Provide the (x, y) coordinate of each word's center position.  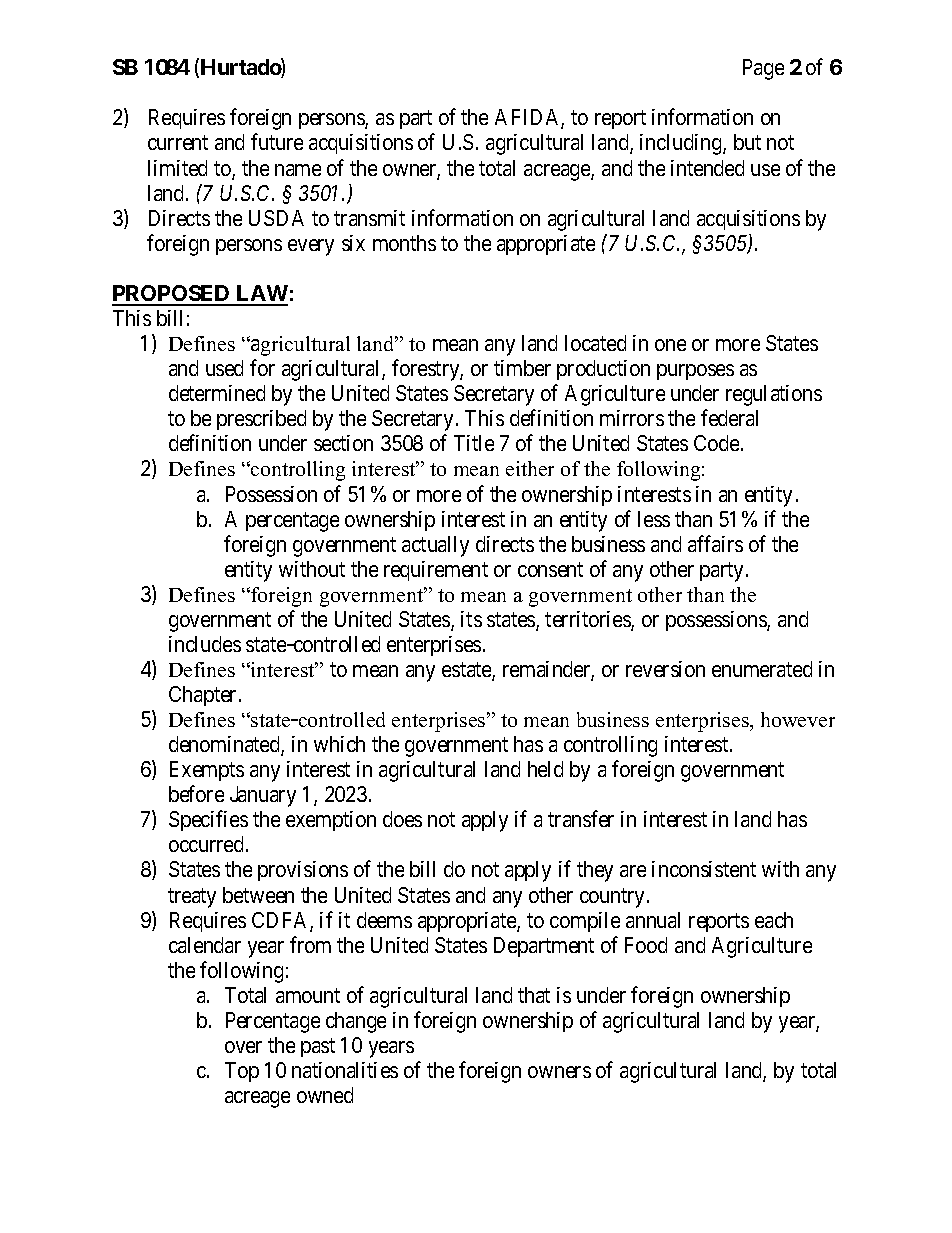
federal (729, 417)
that (534, 995)
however (798, 719)
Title (474, 443)
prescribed (261, 420)
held (545, 769)
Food (646, 945)
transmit (369, 218)
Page (763, 69)
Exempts (207, 771)
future (277, 142)
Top (242, 1072)
